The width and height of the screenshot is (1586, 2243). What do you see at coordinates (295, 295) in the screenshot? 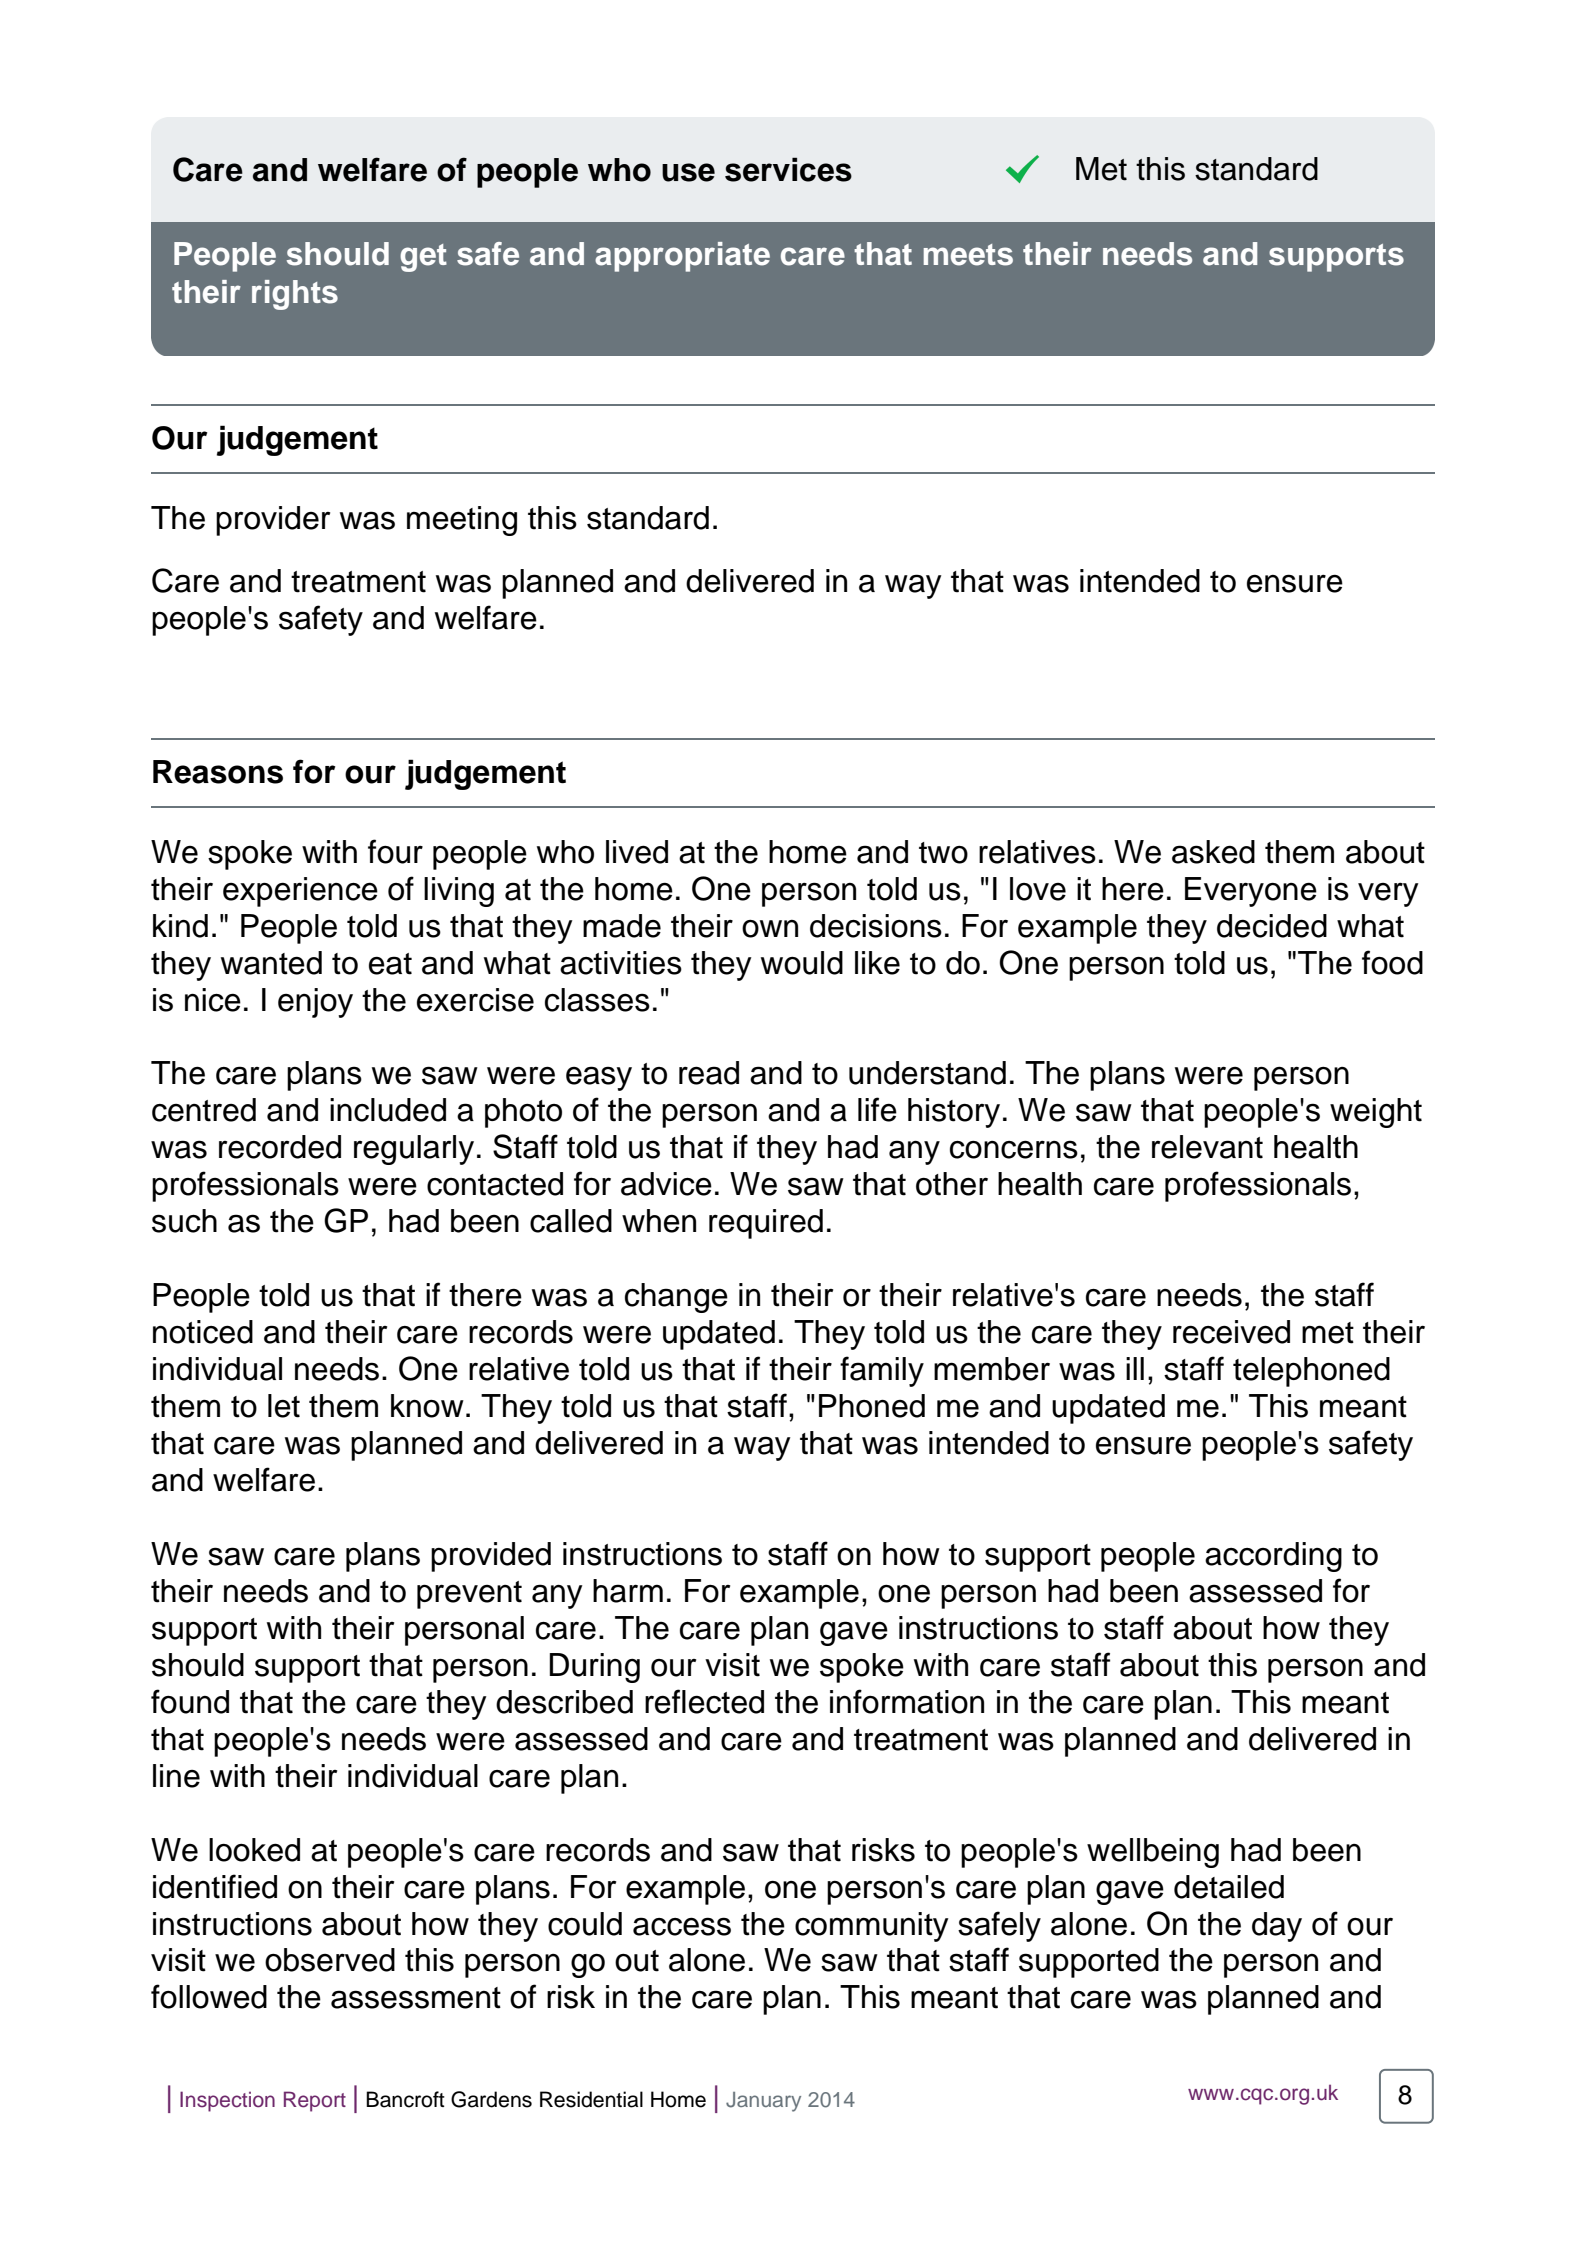
I see `rights` at bounding box center [295, 295].
